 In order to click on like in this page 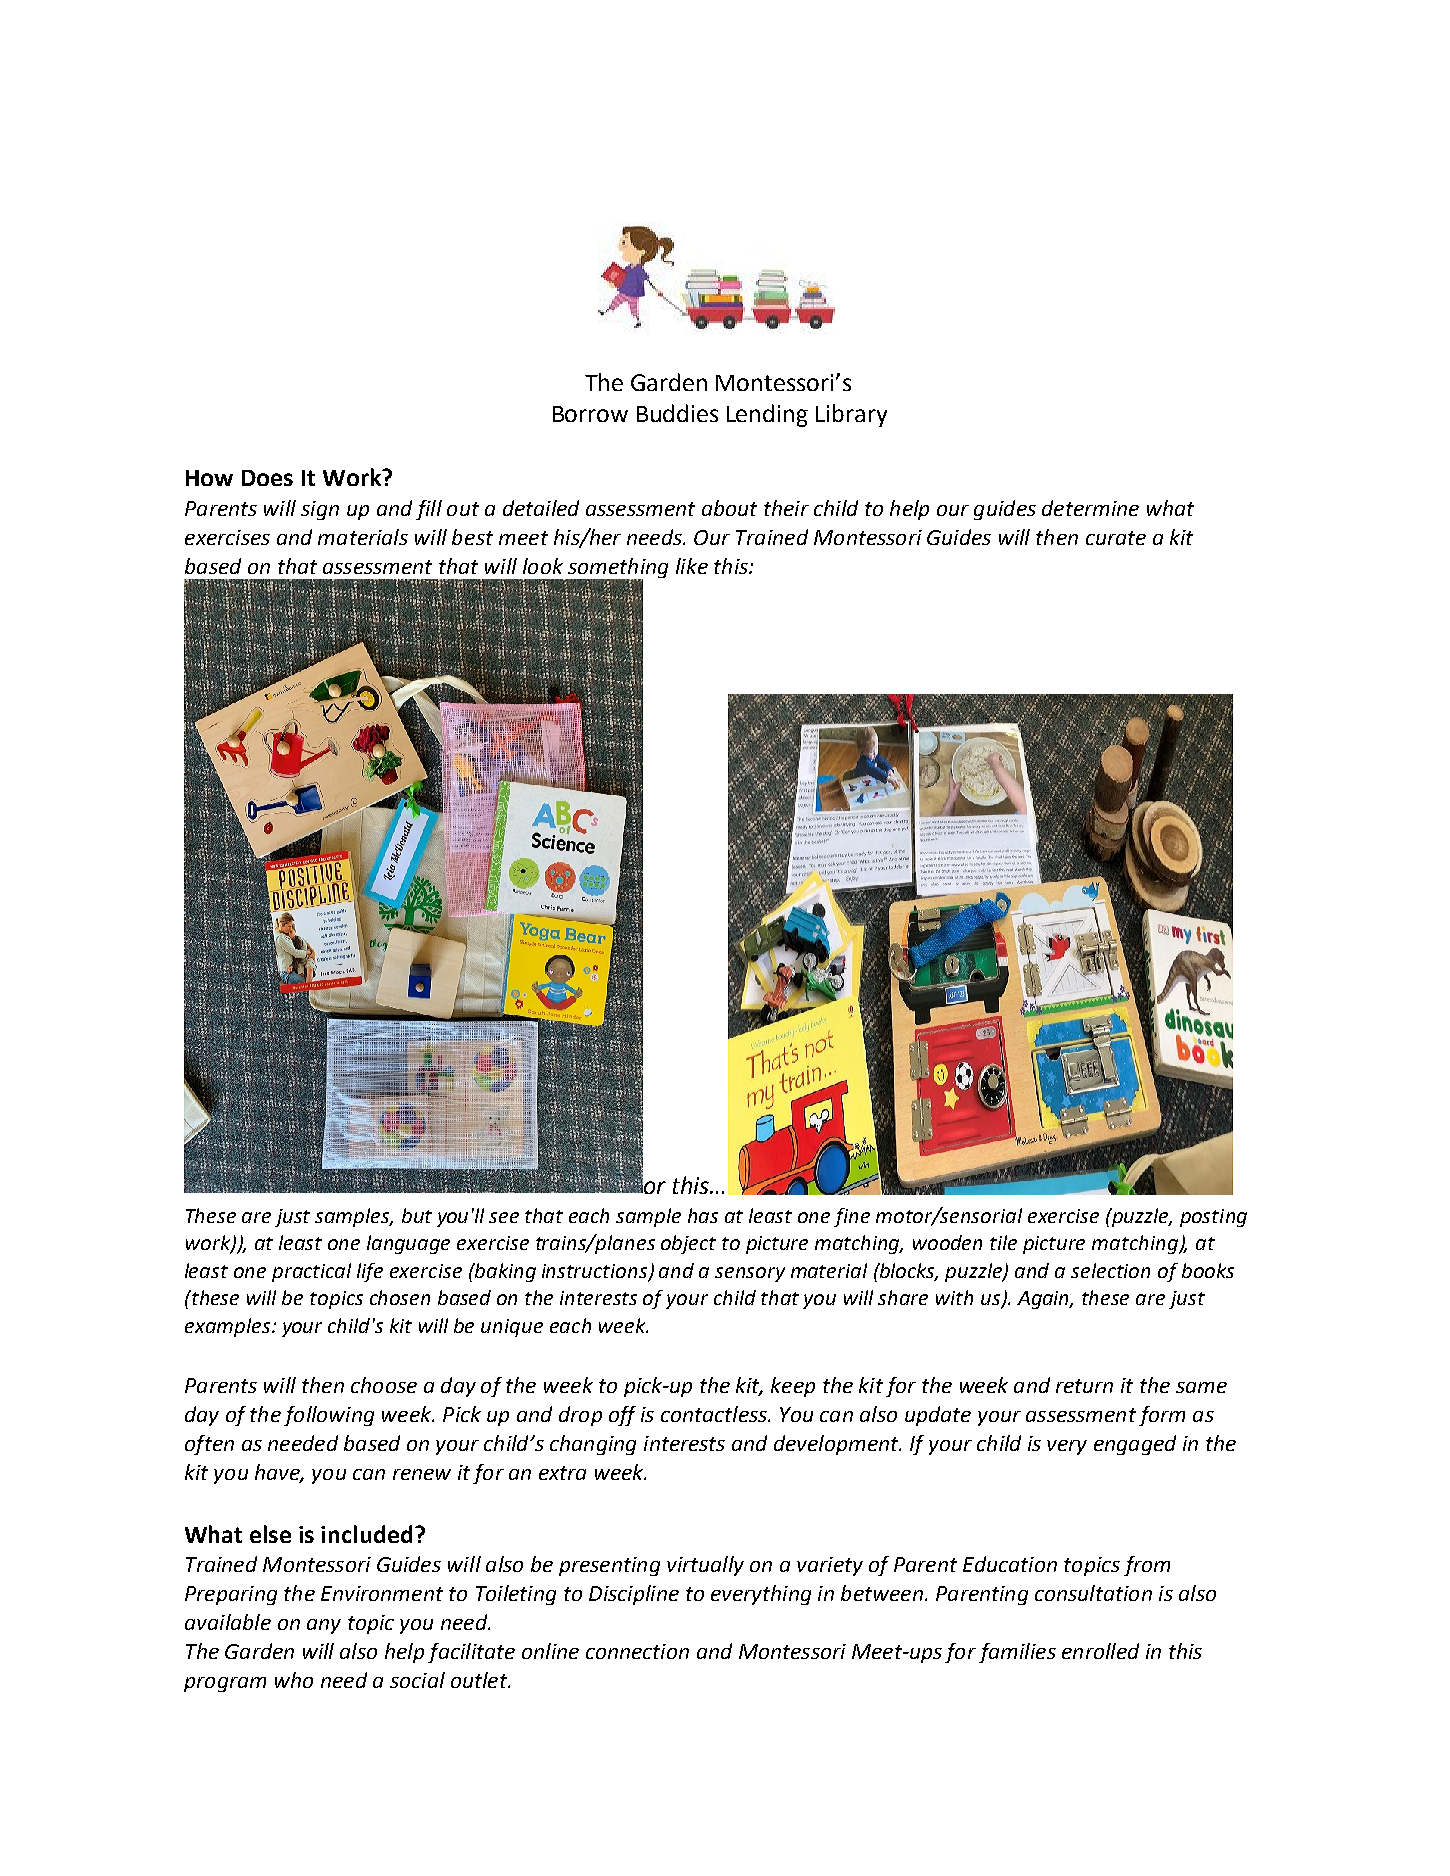, I will do `click(692, 566)`.
